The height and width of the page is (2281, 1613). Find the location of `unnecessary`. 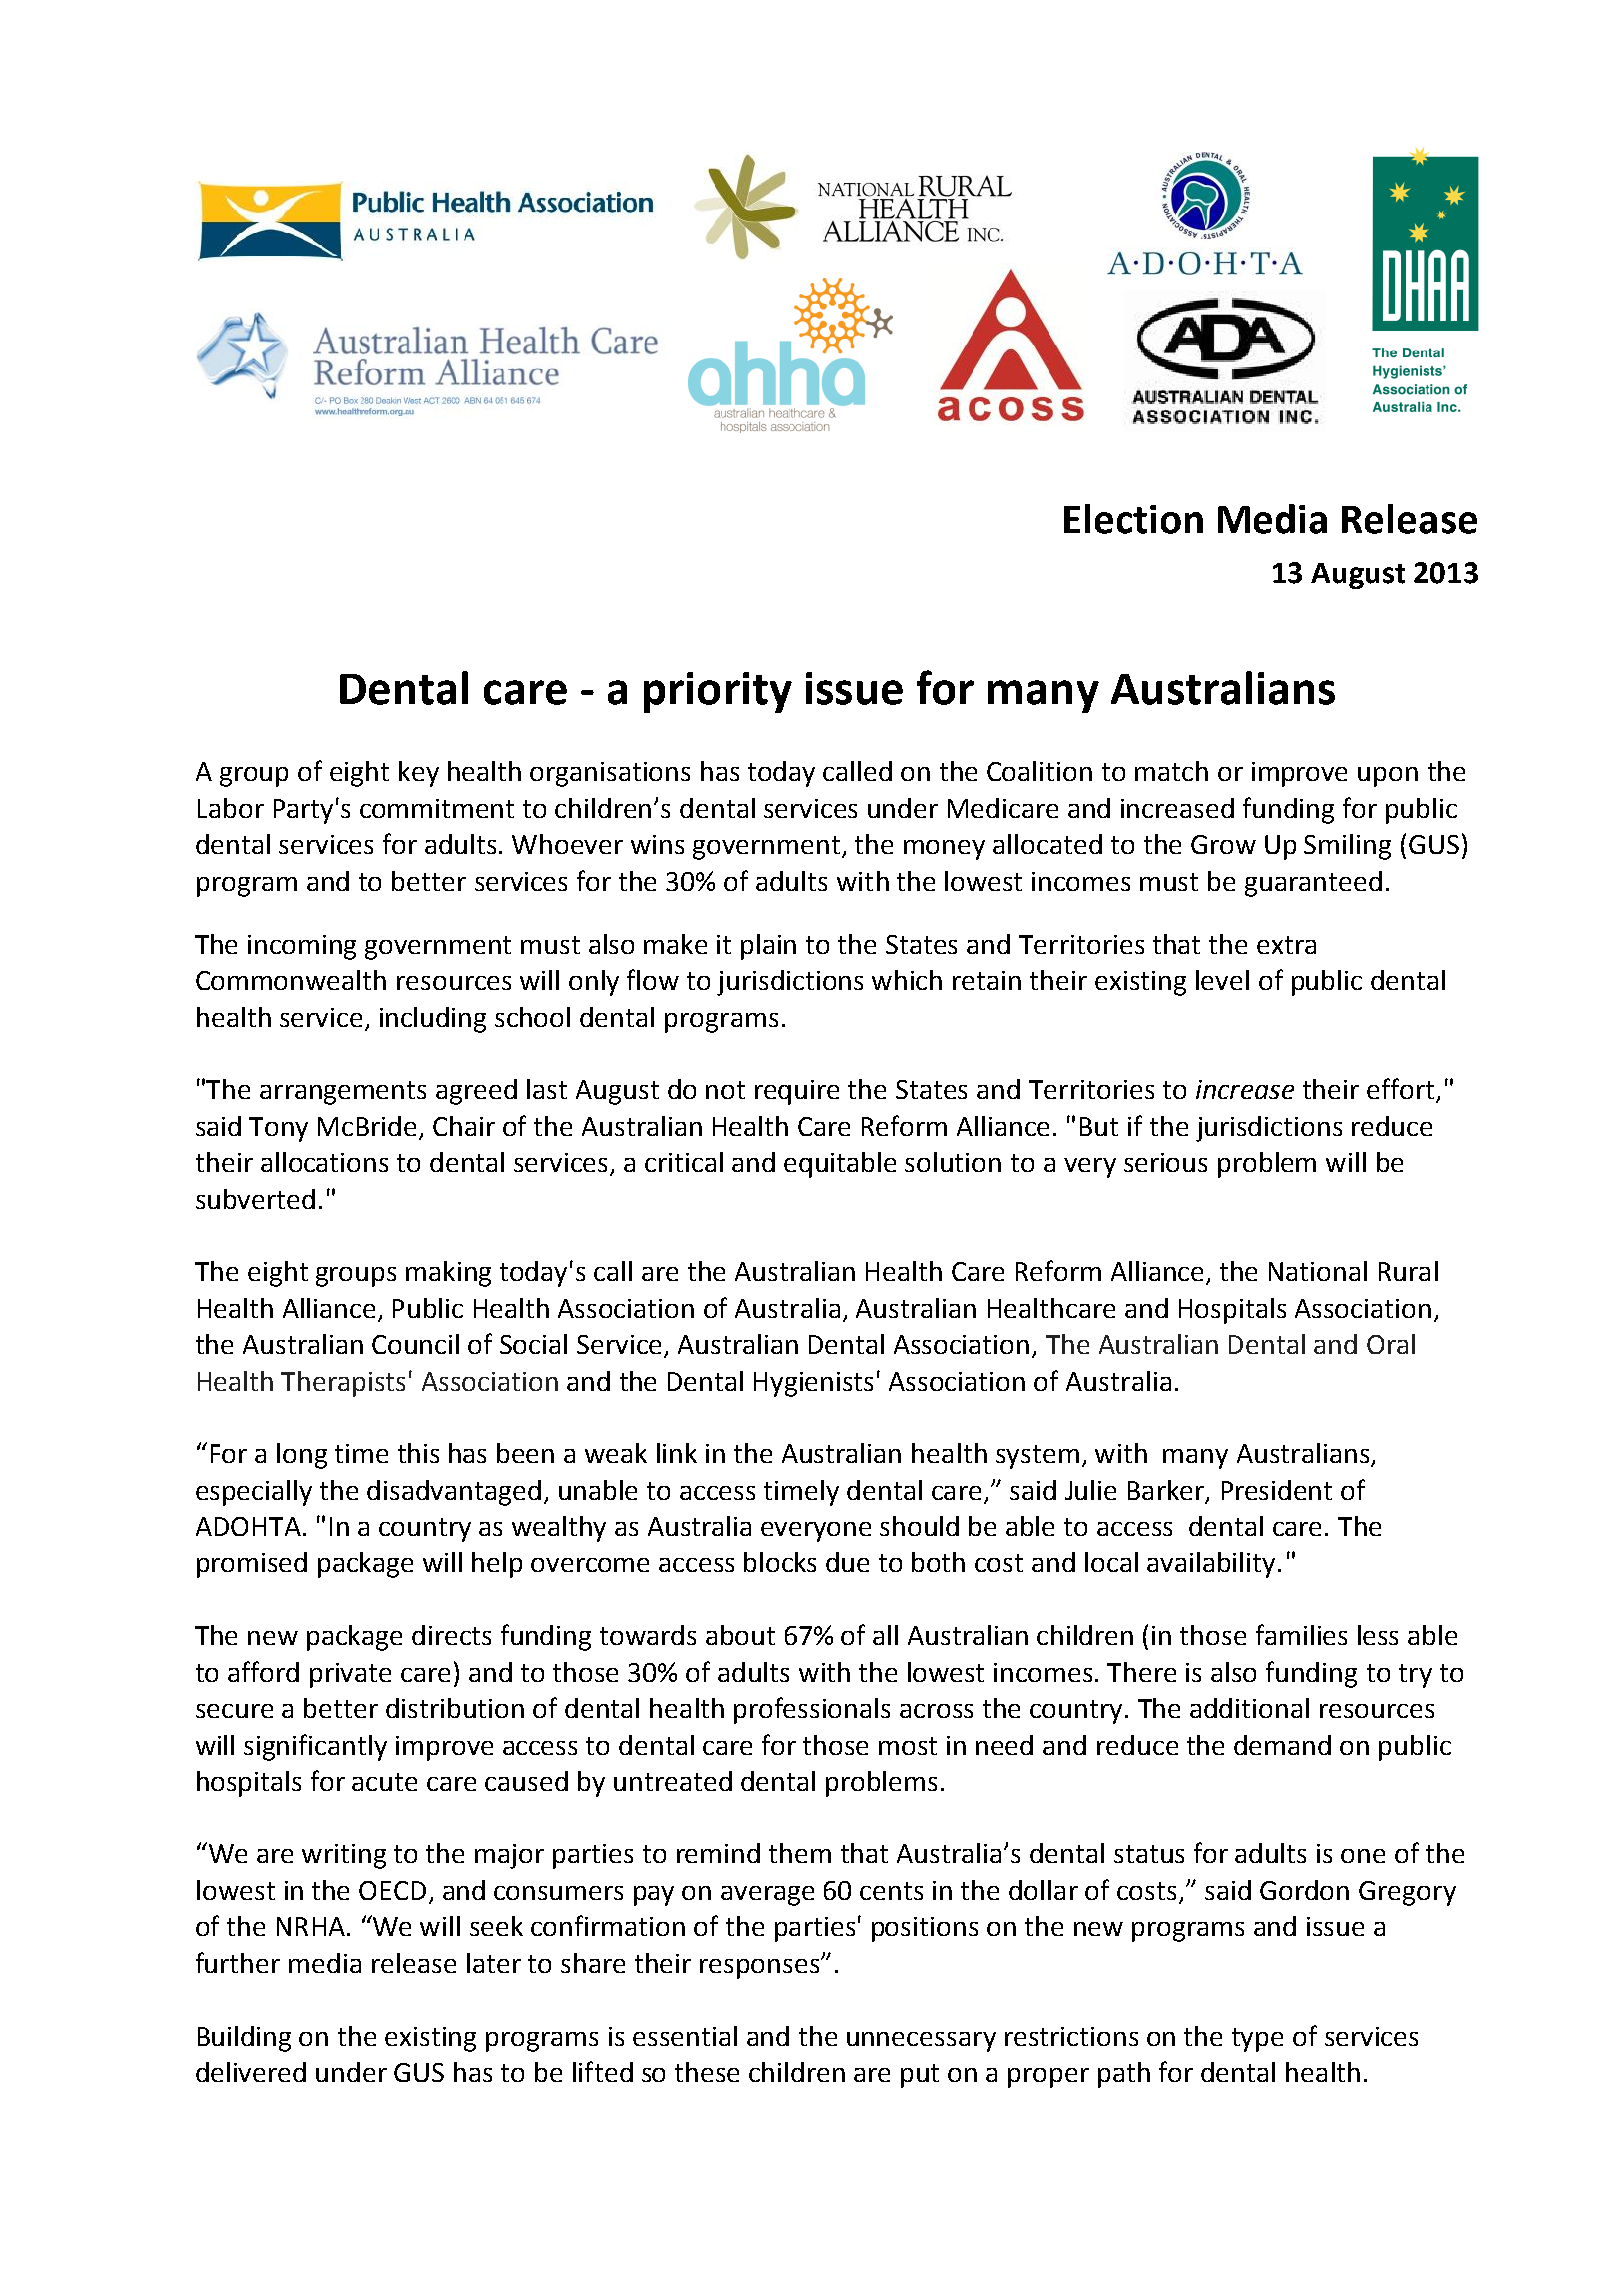

unnecessary is located at coordinates (921, 2042).
